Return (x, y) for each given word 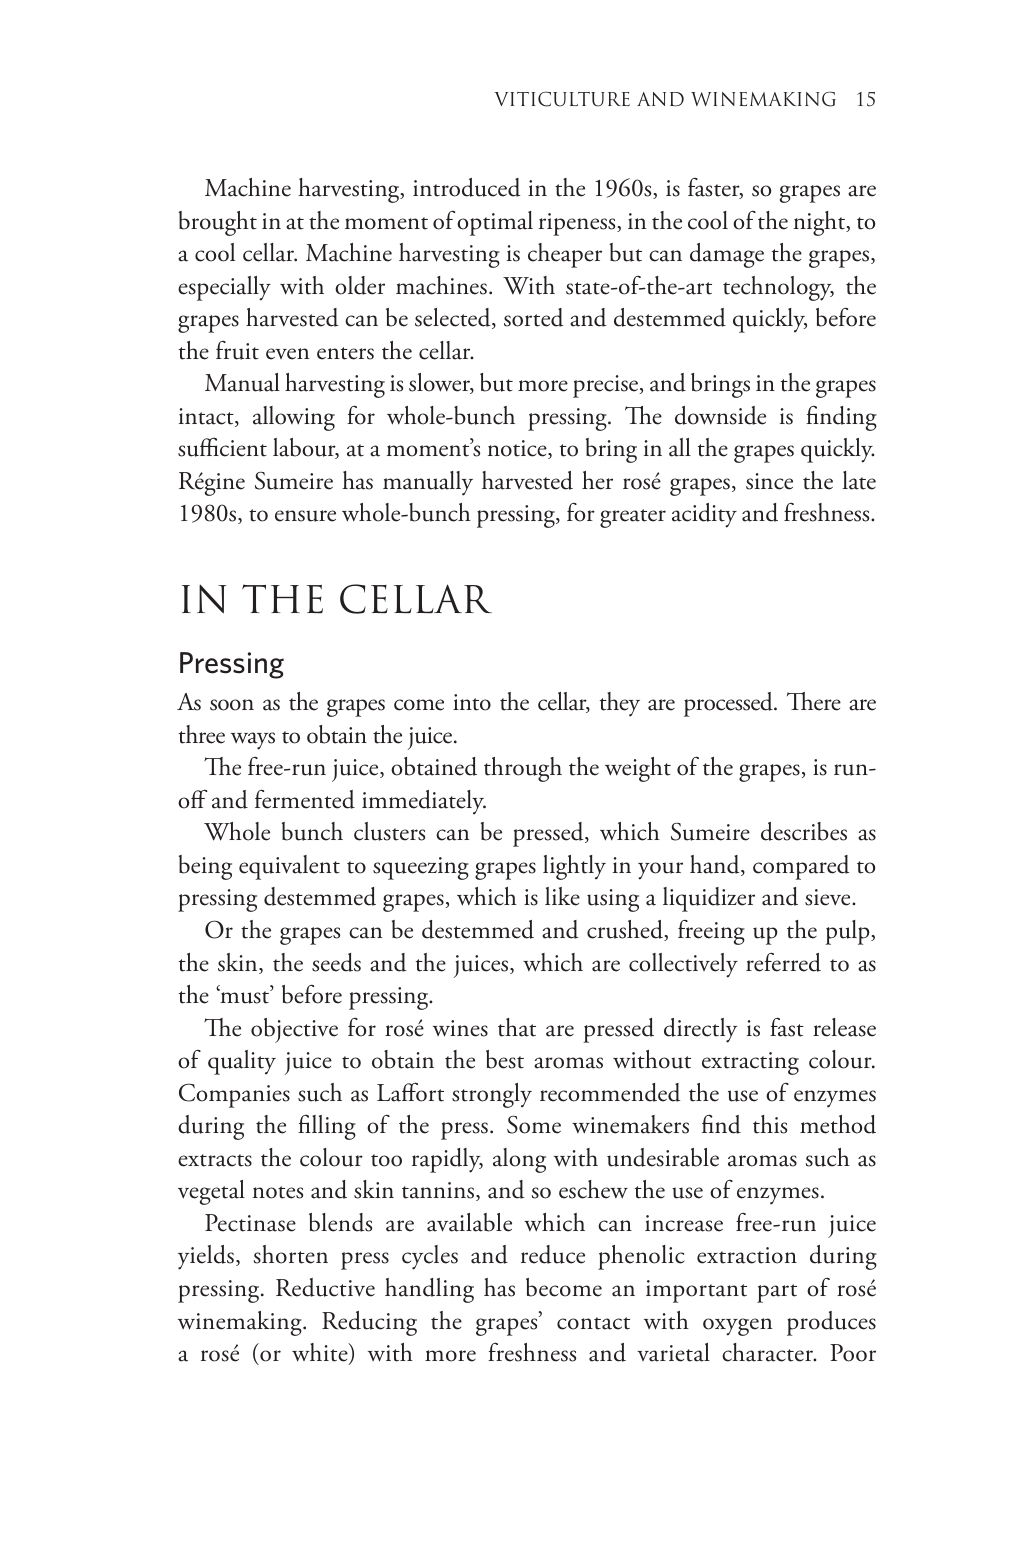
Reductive (325, 1287)
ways (253, 741)
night (821, 223)
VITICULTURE (562, 99)
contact (593, 1323)
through (523, 769)
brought (218, 223)
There (814, 701)
